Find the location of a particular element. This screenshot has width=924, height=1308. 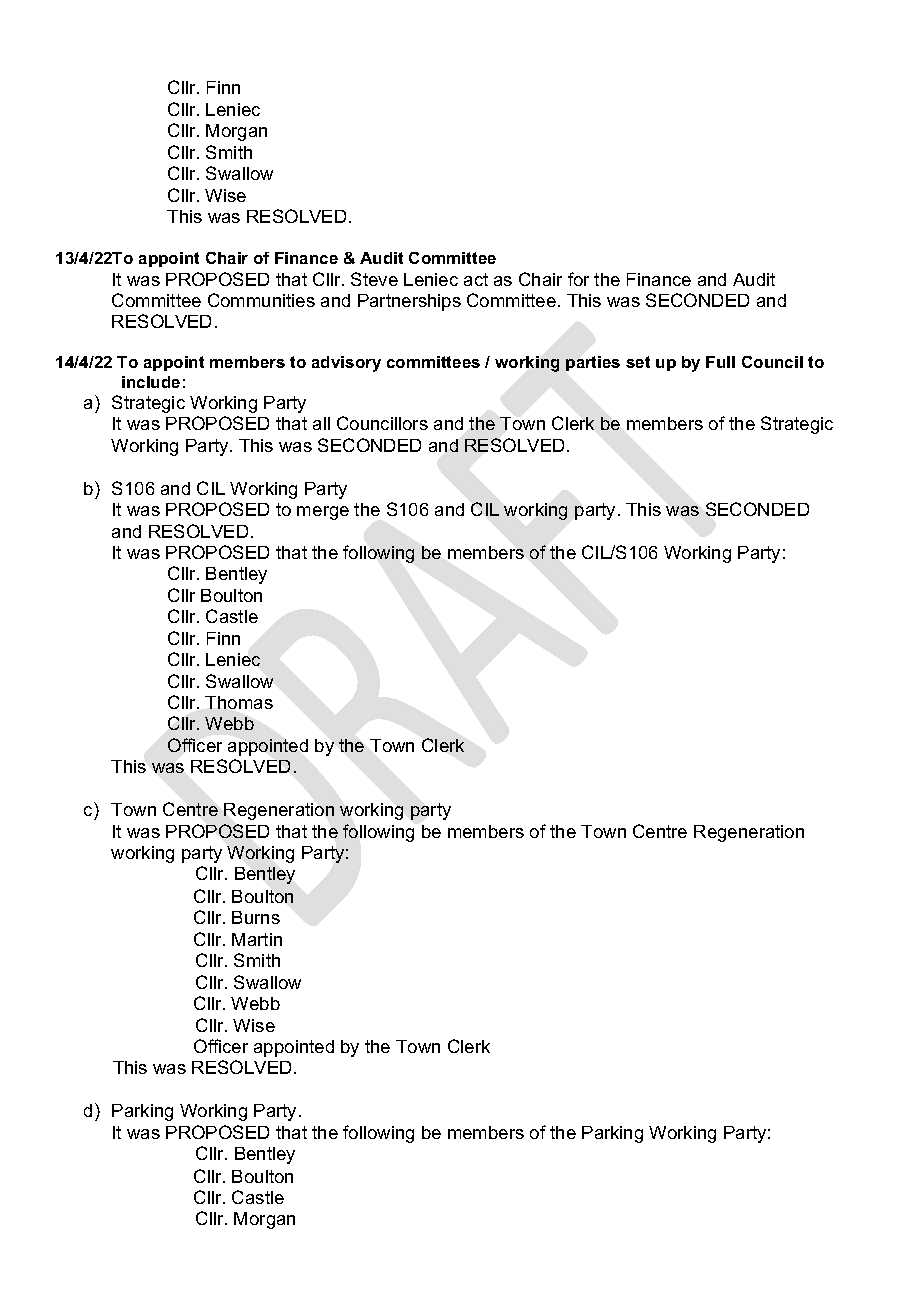

Full is located at coordinates (720, 362).
